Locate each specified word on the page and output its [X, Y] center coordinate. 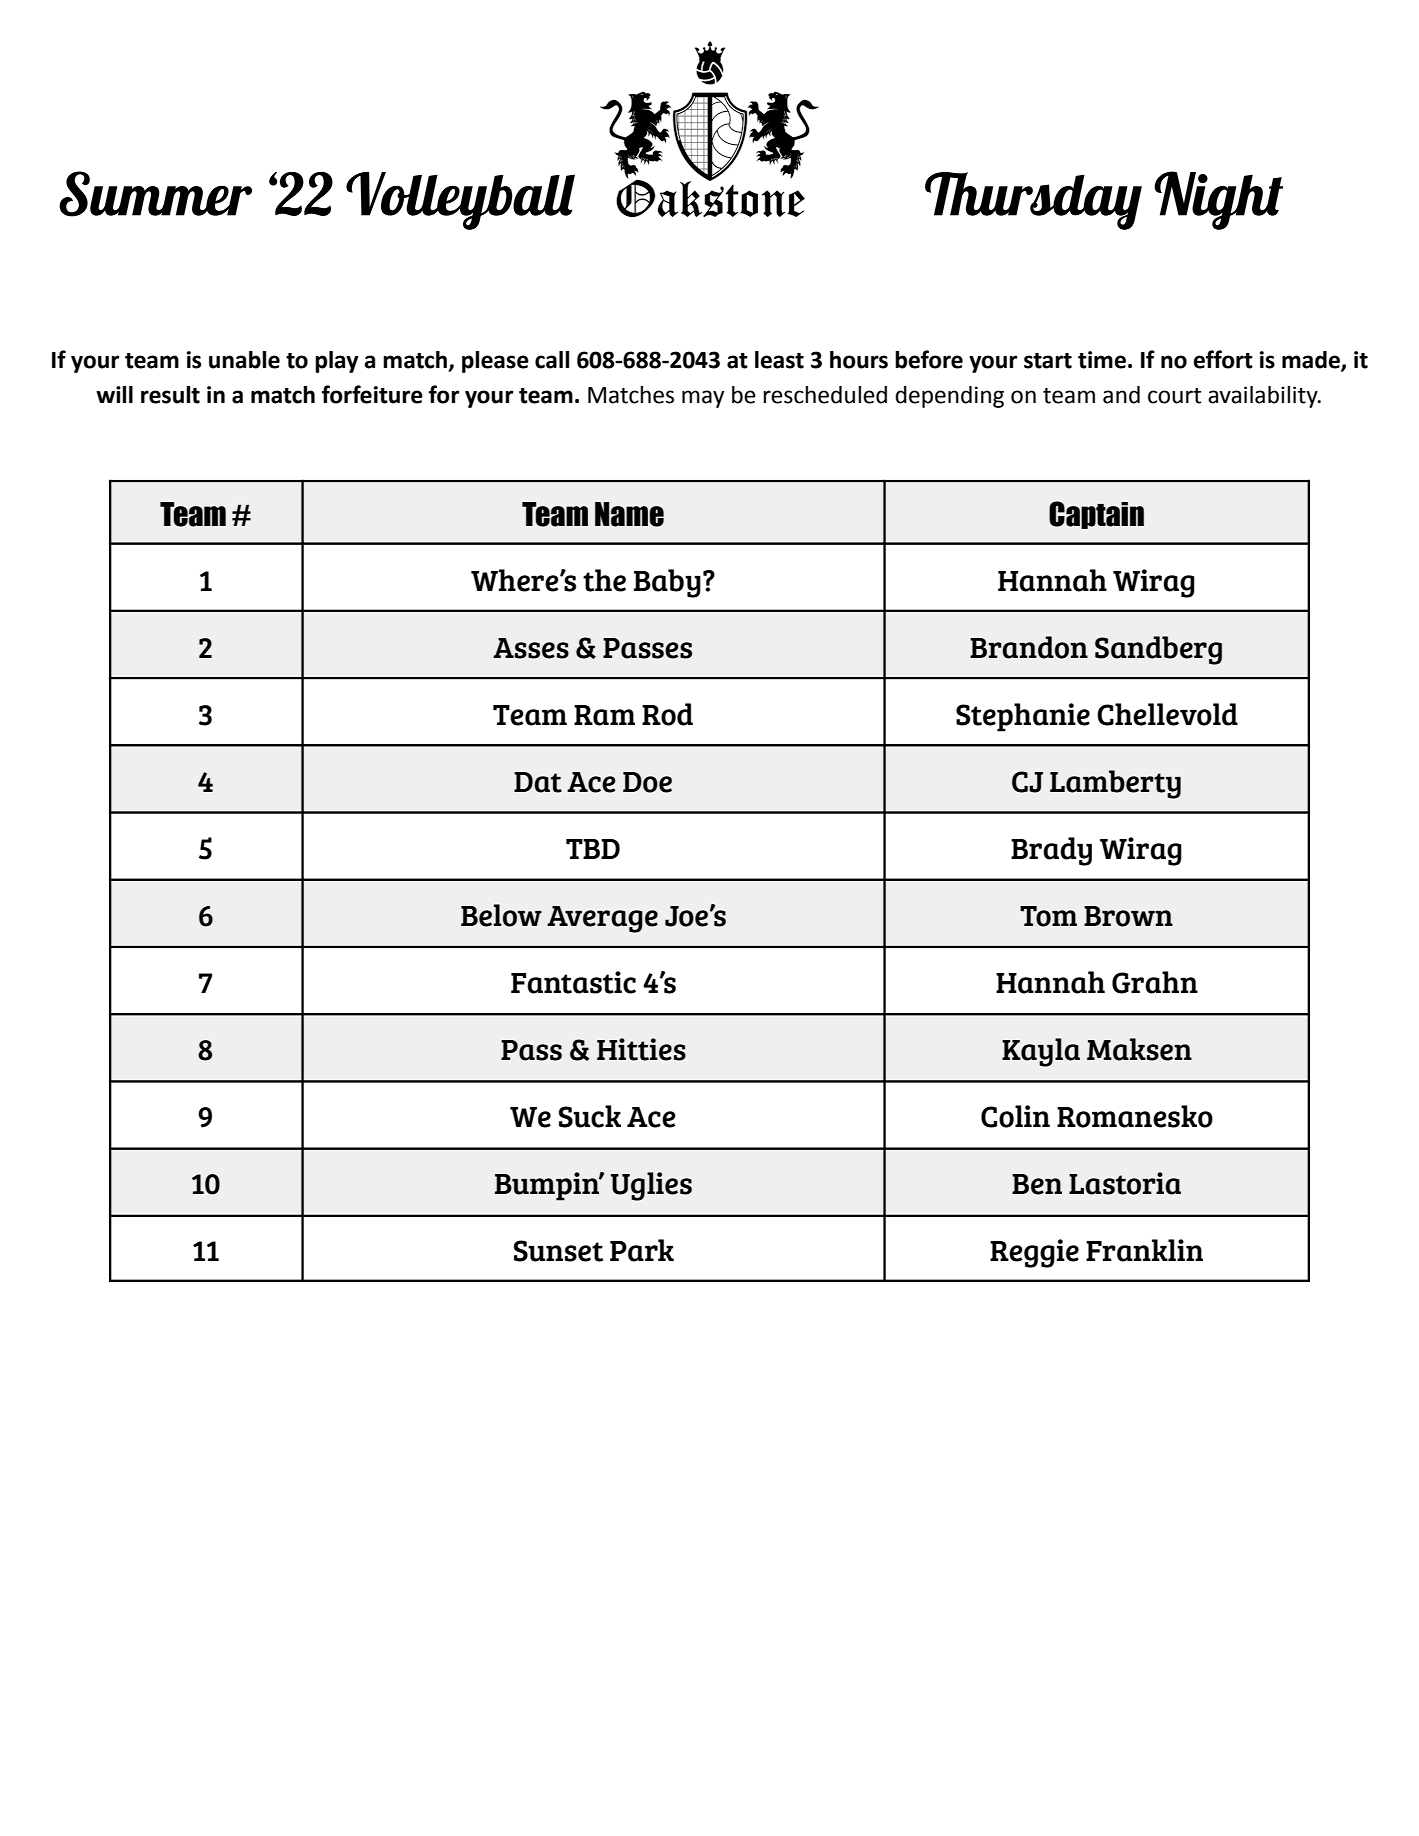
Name [629, 514]
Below [501, 915]
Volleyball [460, 201]
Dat [538, 782]
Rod [667, 714]
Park [642, 1250]
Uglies [651, 1186]
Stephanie [1023, 717]
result [170, 395]
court [1174, 396]
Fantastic [573, 982]
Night [1218, 200]
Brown [1128, 916]
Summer [155, 194]
